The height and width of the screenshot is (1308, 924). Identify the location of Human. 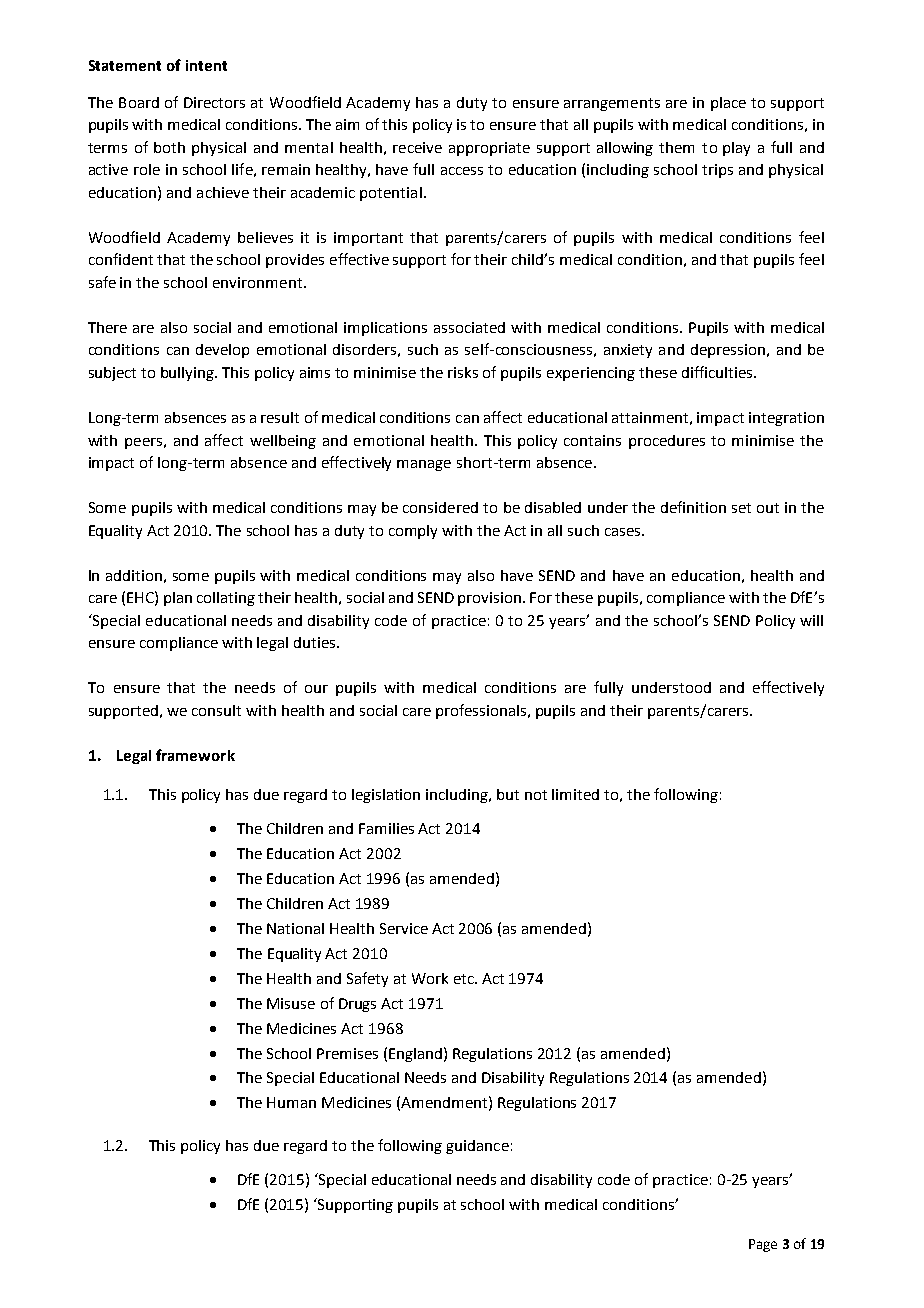
(291, 1102).
